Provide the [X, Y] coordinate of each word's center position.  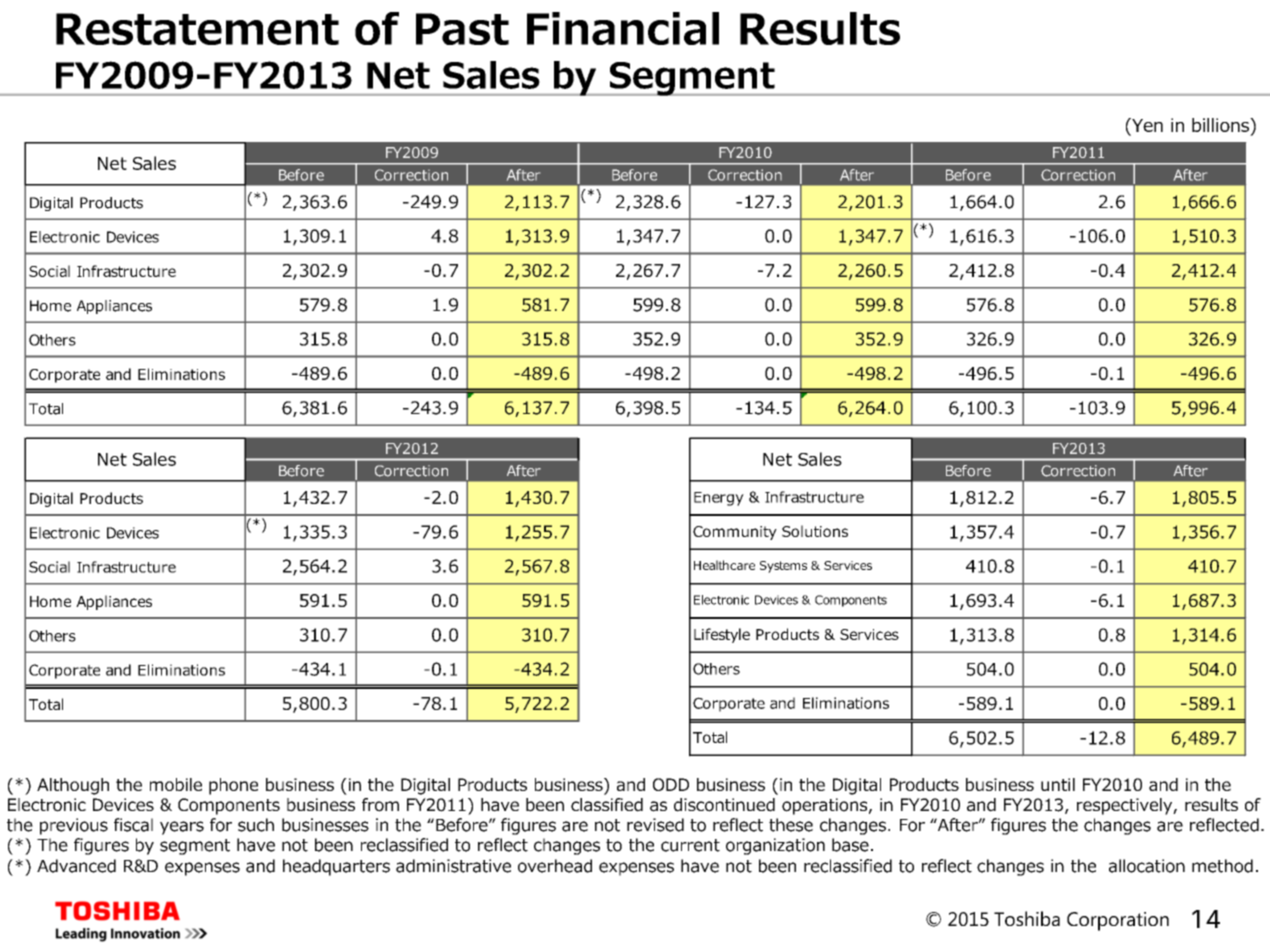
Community [735, 533]
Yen [1146, 125]
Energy [719, 499]
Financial [623, 28]
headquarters [336, 867]
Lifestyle [722, 635]
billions [1221, 125]
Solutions [815, 531]
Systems [783, 567]
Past [462, 29]
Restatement [197, 29]
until [1058, 784]
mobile [176, 784]
